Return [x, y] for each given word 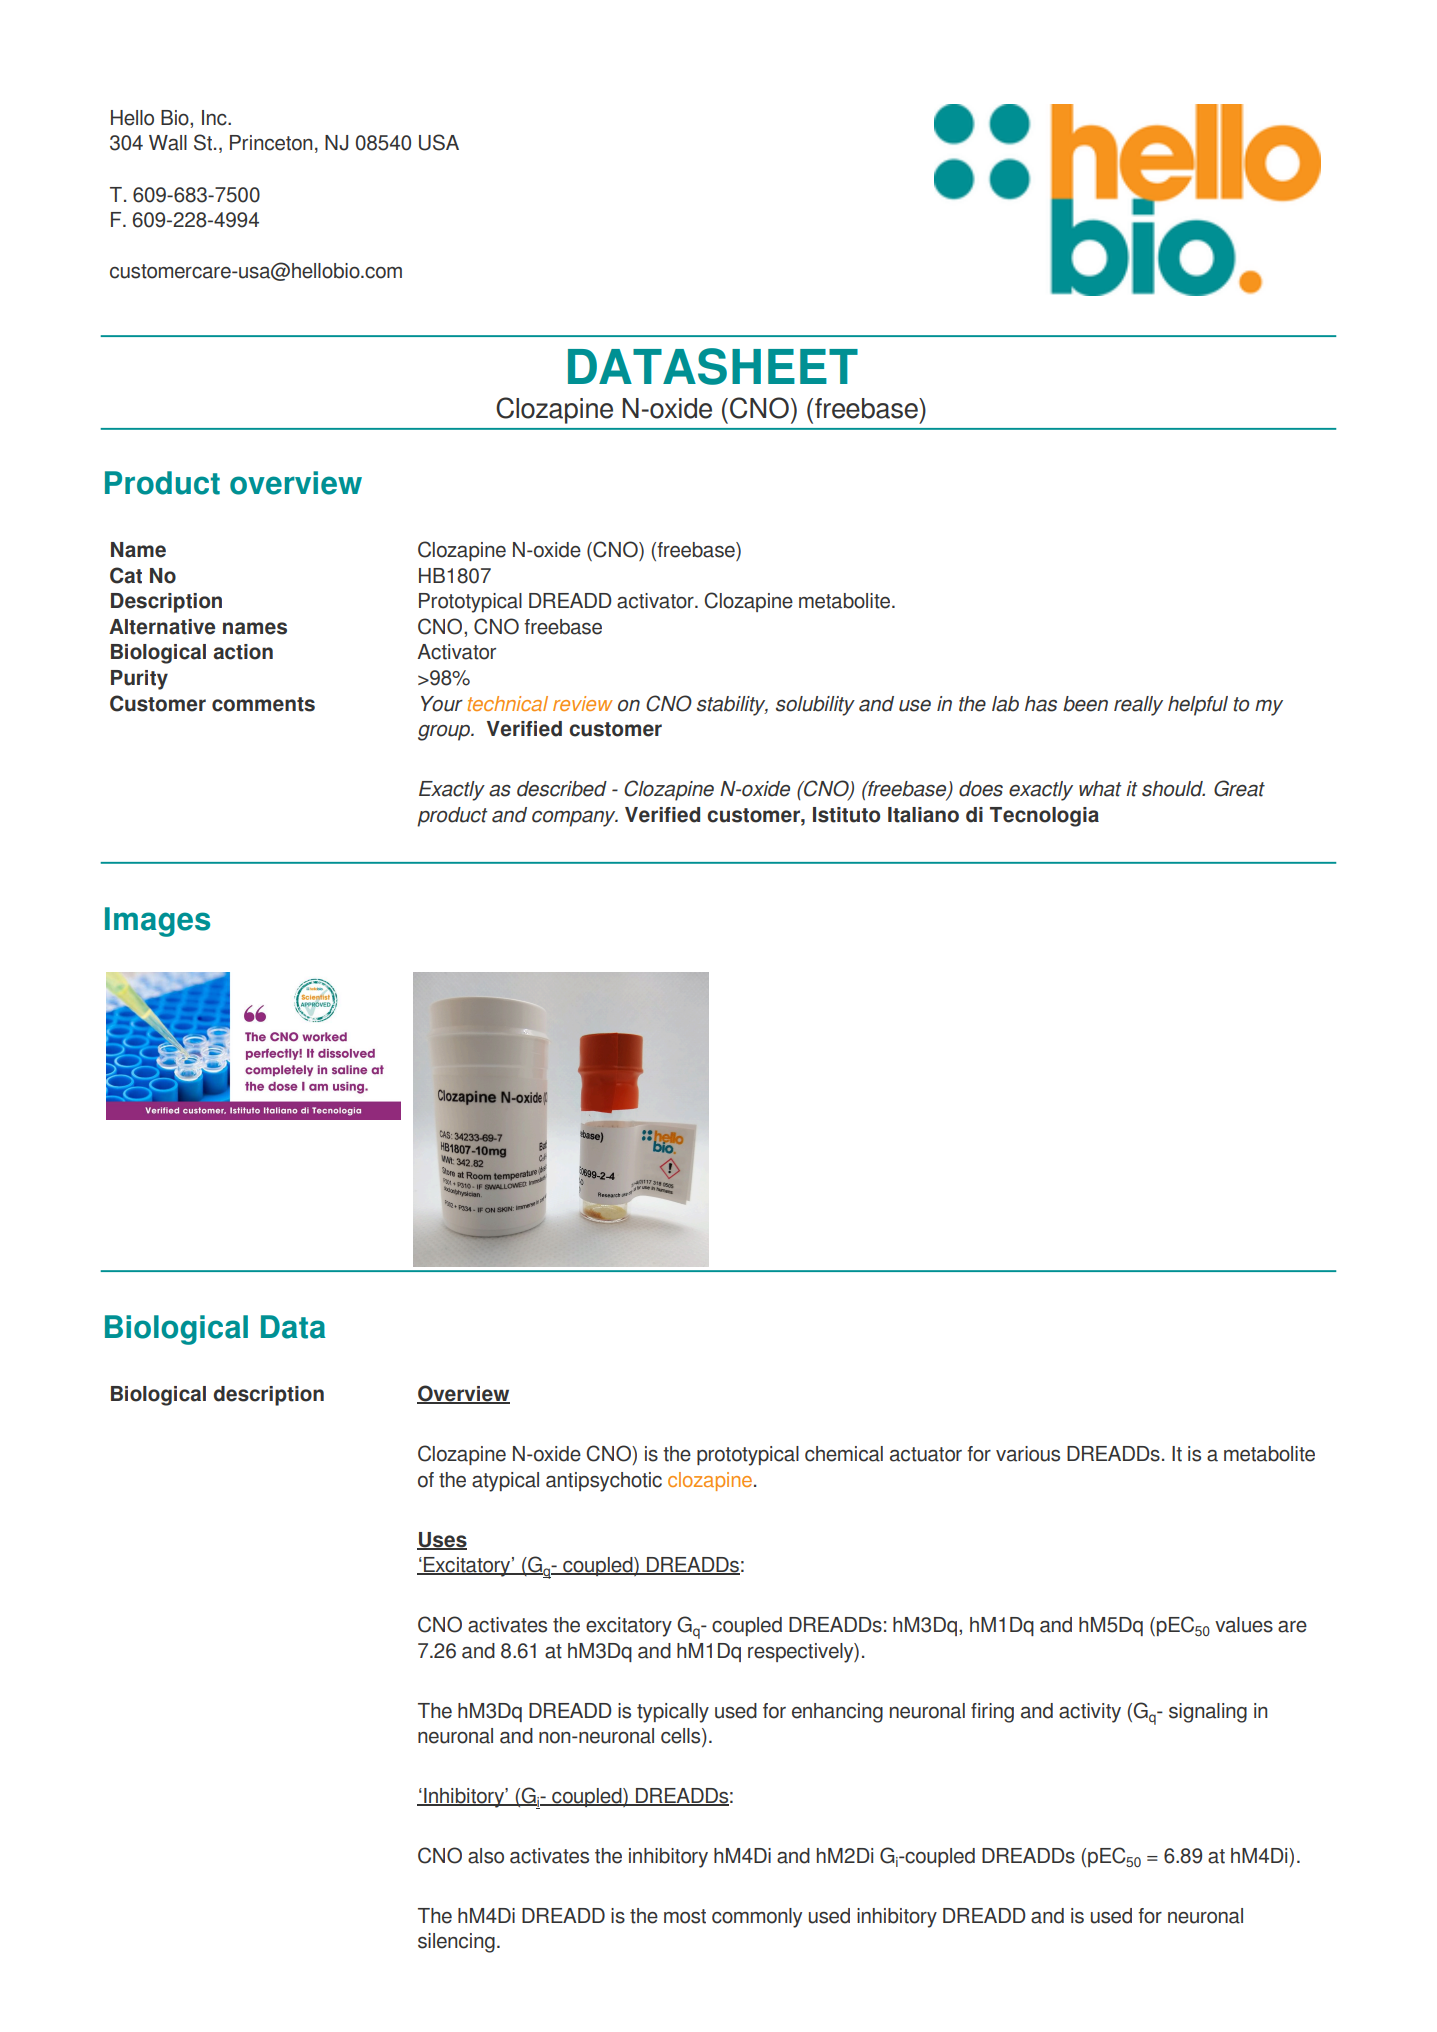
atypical [505, 1482]
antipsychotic [604, 1482]
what [1100, 789]
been [1085, 704]
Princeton [271, 143]
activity [1090, 1713]
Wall [168, 143]
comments [263, 704]
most [685, 1916]
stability [732, 706]
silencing [456, 1943]
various [1028, 1454]
